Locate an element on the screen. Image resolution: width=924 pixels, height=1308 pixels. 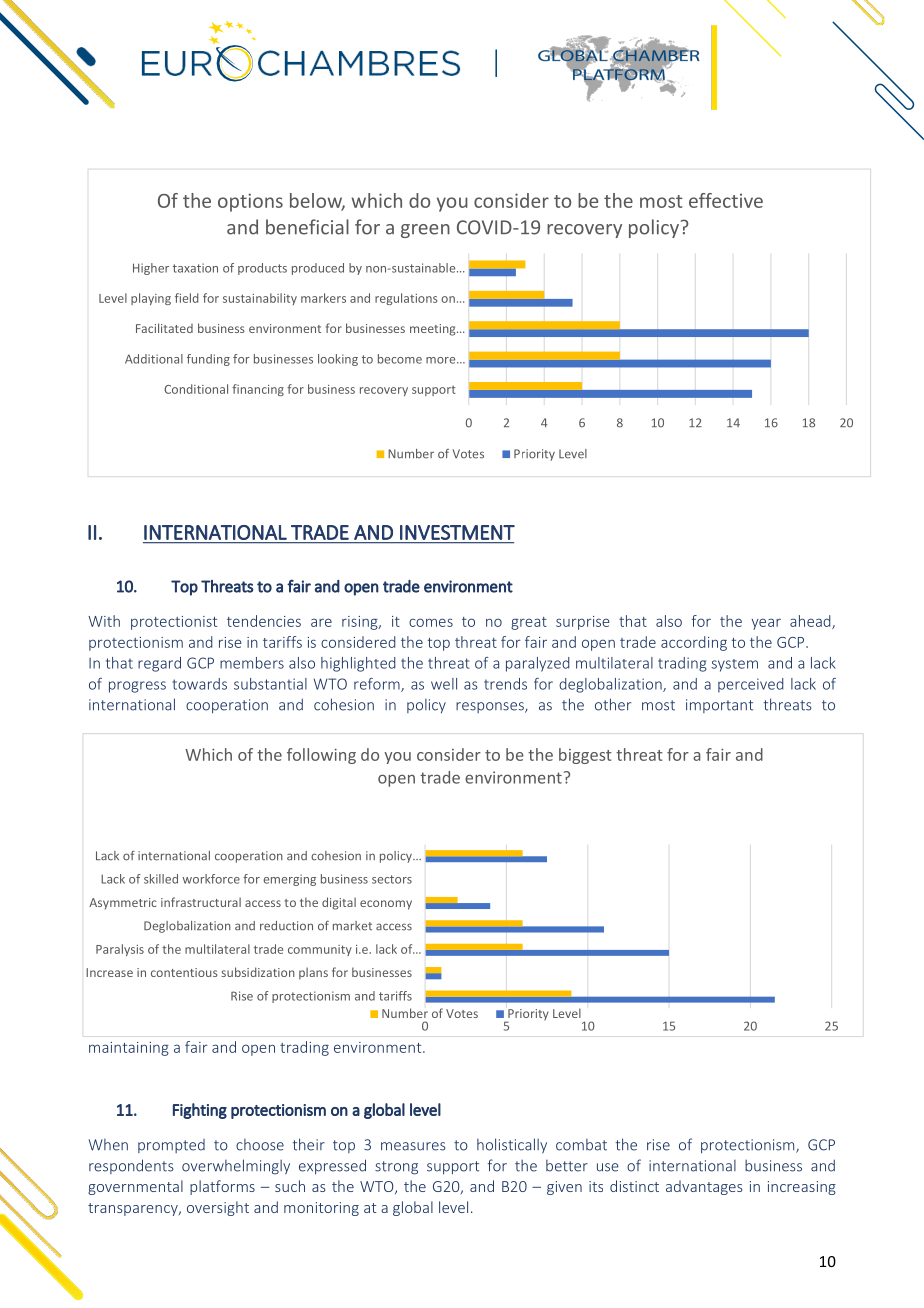
comes is located at coordinates (431, 622).
